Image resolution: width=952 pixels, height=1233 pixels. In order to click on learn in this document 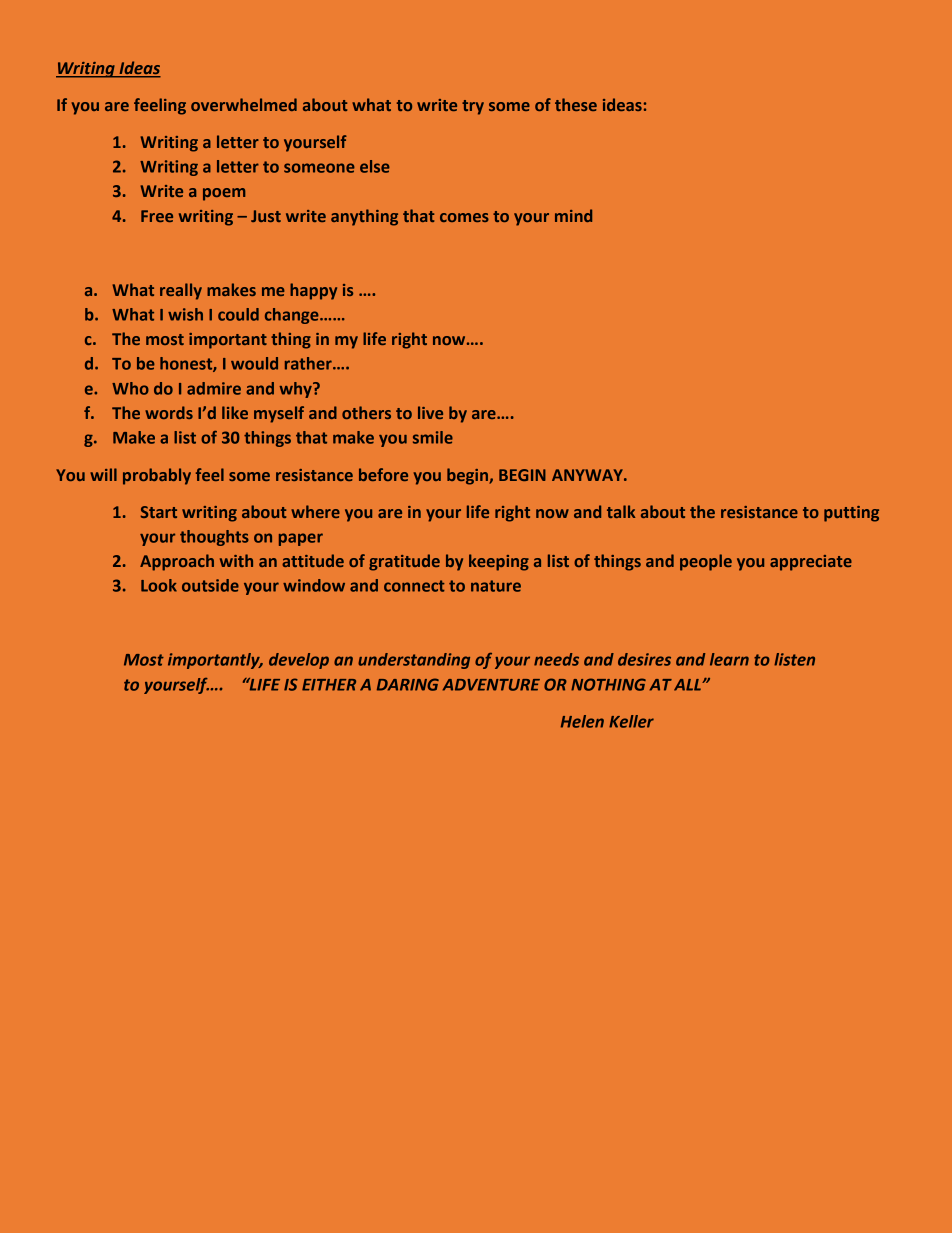, I will do `click(729, 659)`.
